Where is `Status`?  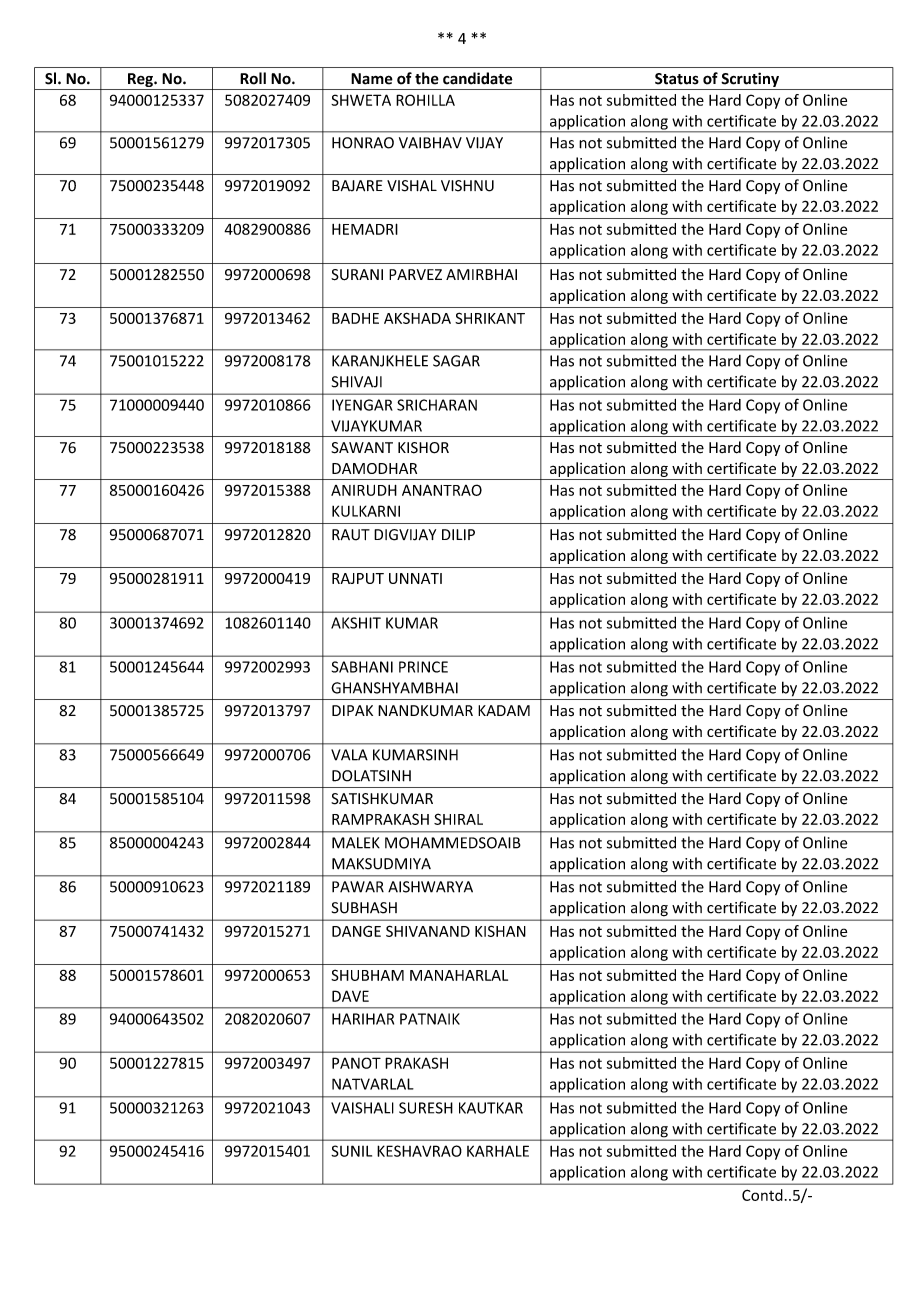 Status is located at coordinates (677, 79).
